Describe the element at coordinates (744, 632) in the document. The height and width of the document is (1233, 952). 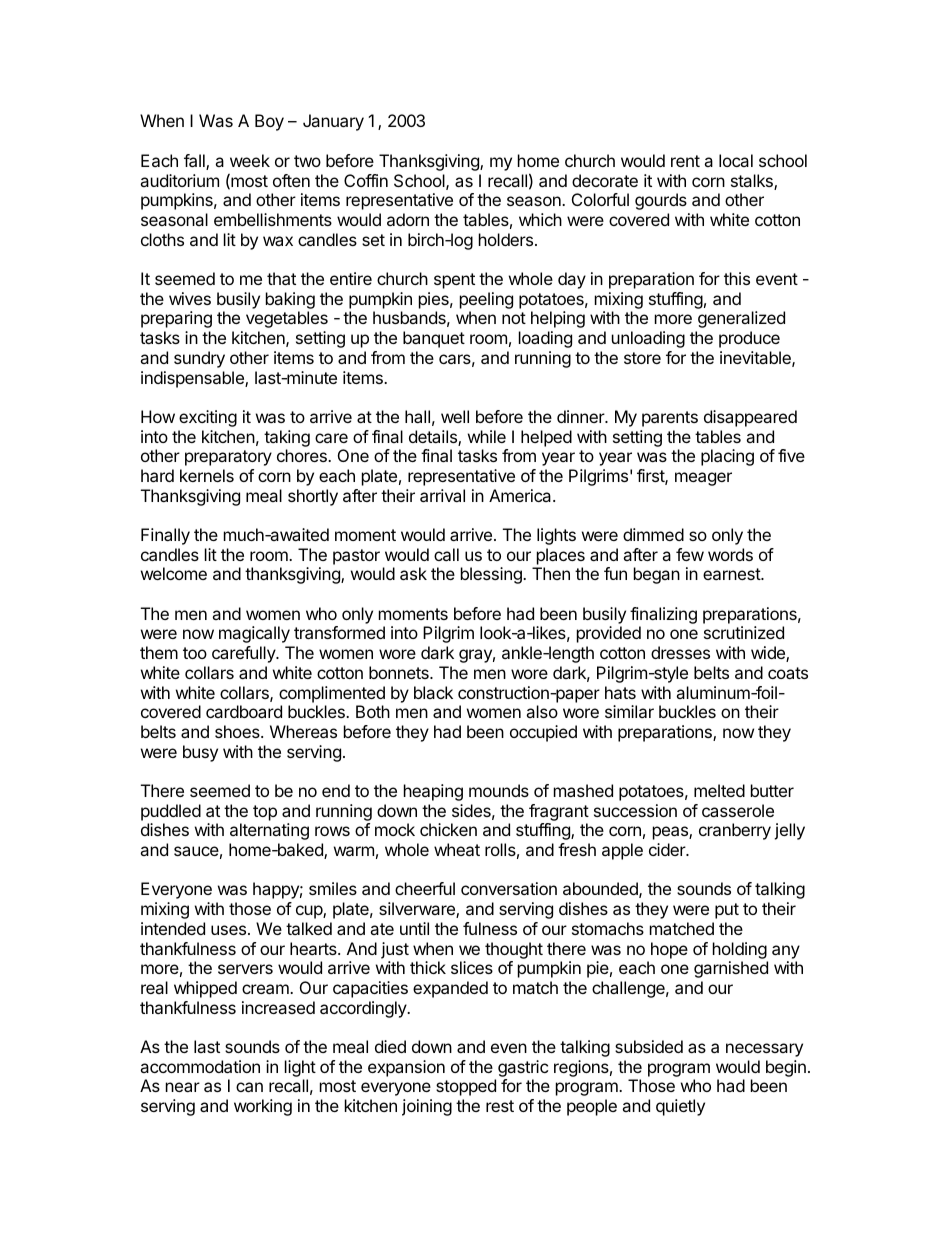
I see `scrutinized` at that location.
